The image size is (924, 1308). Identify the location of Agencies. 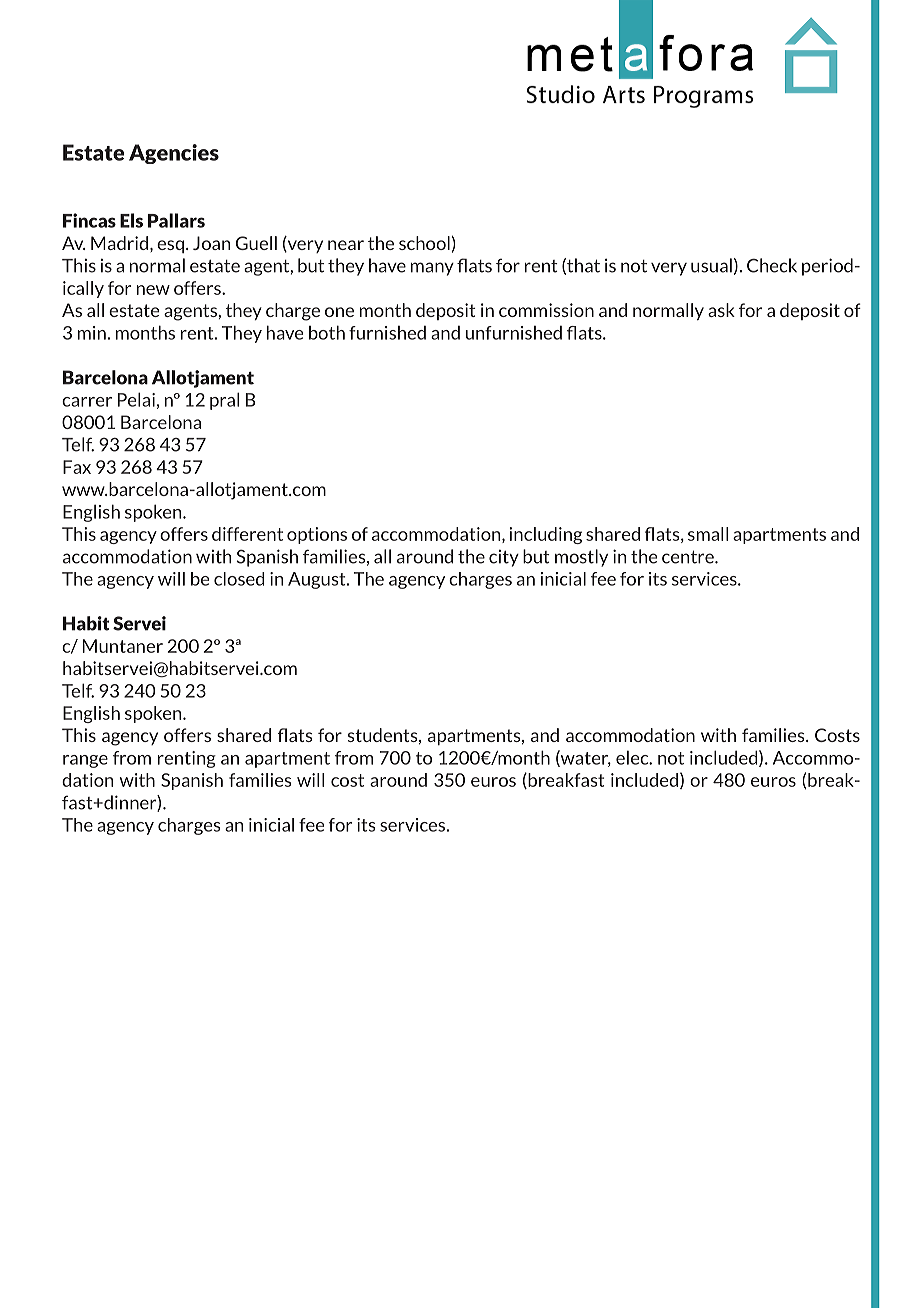
(174, 154).
